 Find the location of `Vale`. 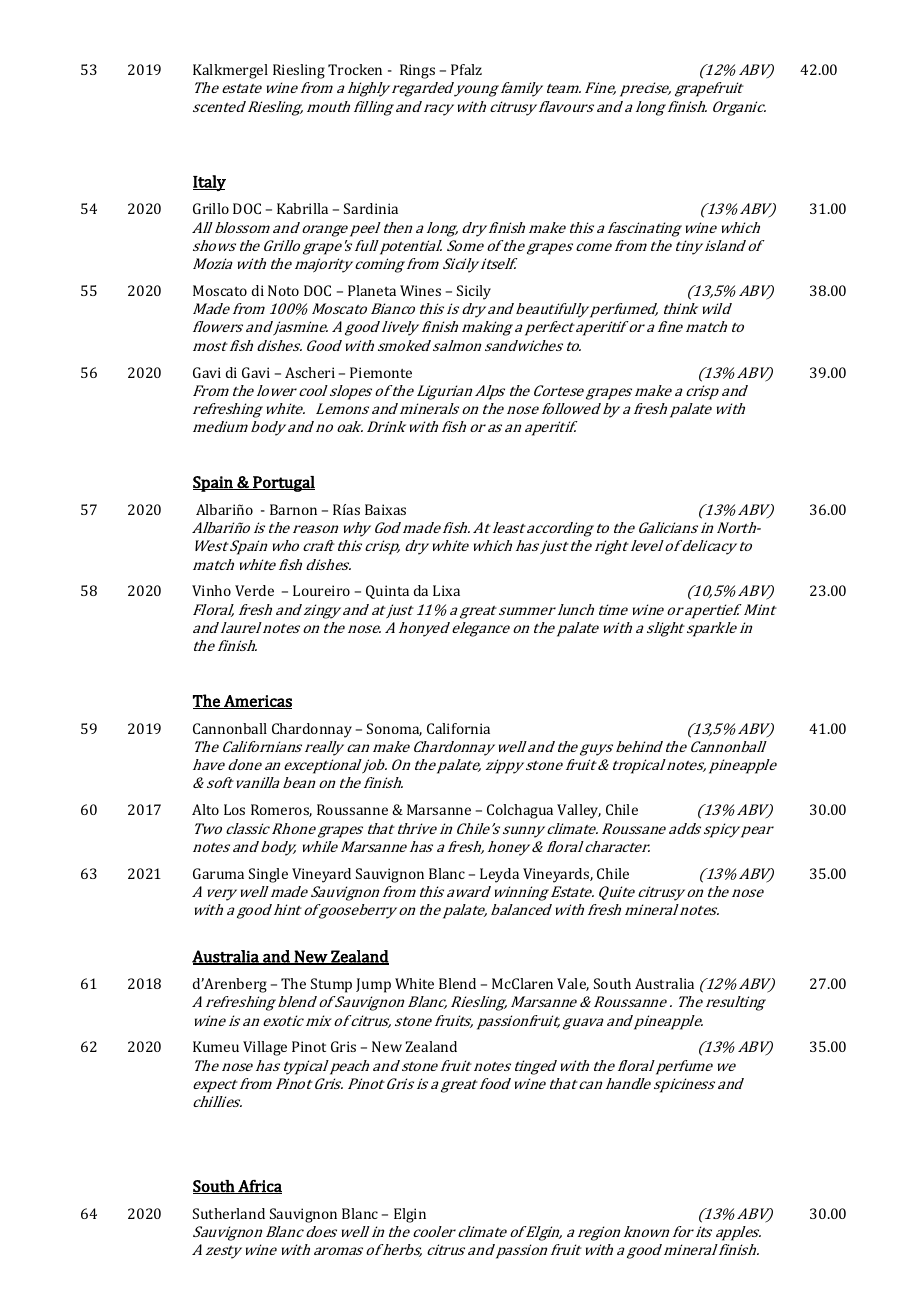

Vale is located at coordinates (573, 984).
